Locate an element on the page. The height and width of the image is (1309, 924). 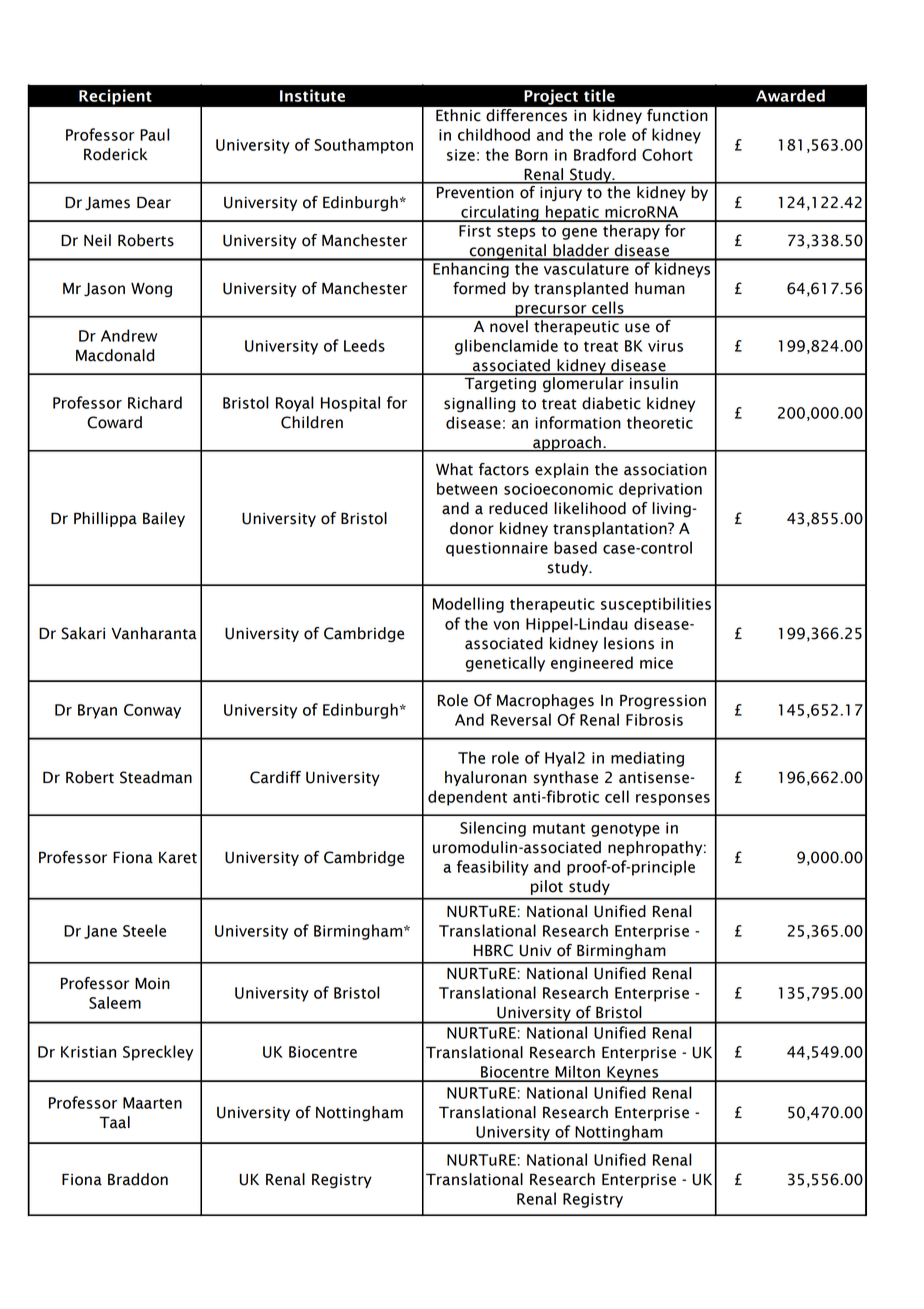
Bailey is located at coordinates (164, 519).
